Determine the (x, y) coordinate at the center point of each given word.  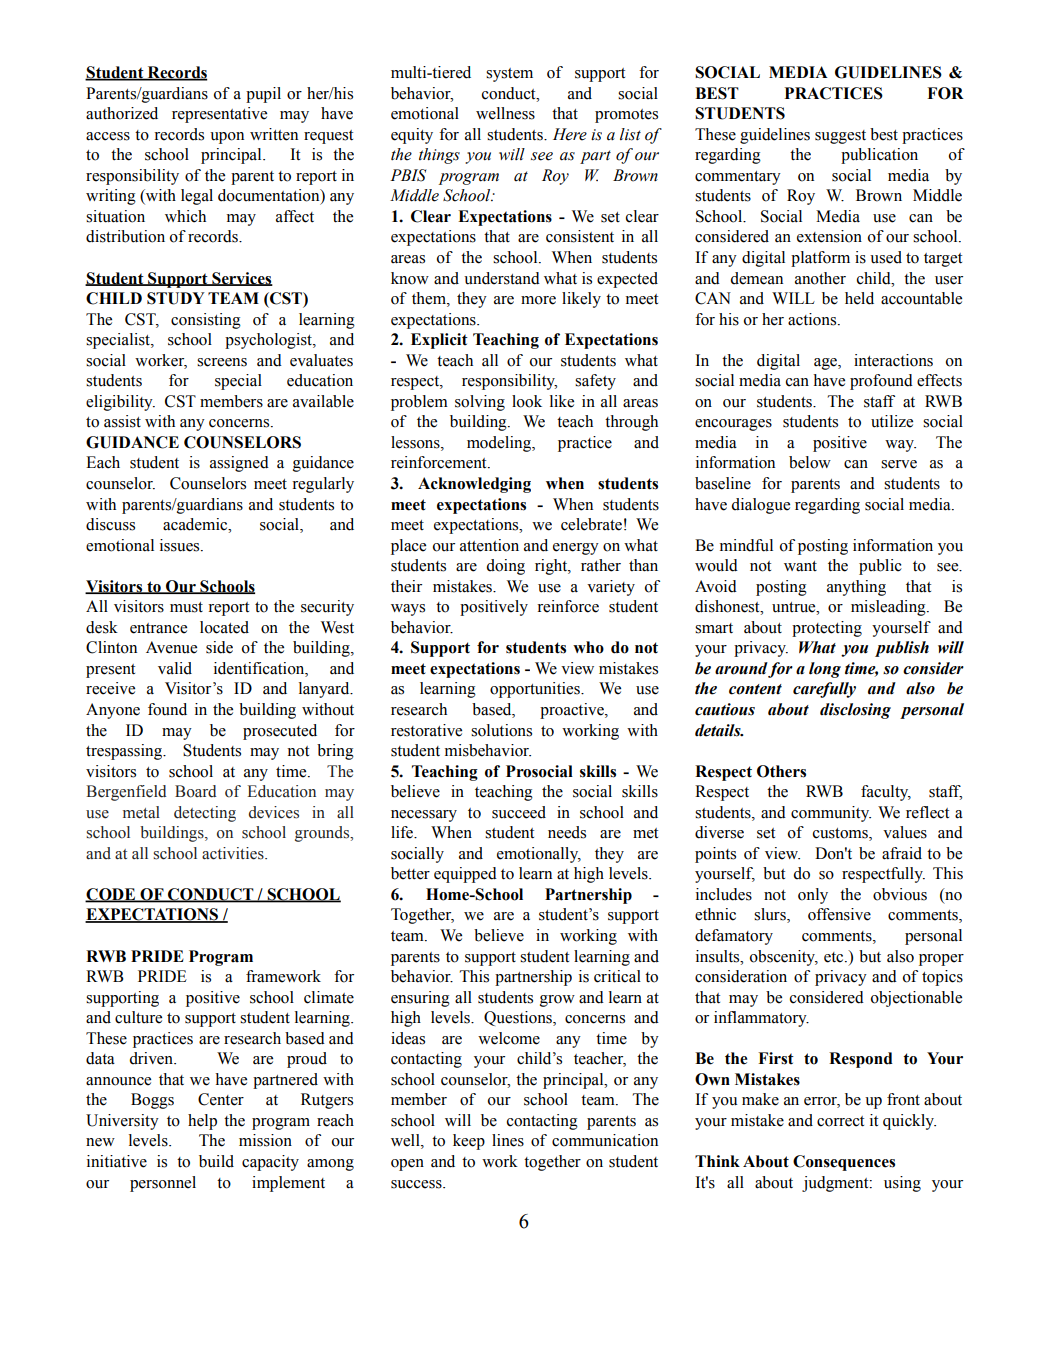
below (810, 462)
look (527, 401)
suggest (840, 137)
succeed (519, 812)
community (831, 814)
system (509, 75)
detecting (205, 814)
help (202, 1122)
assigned (239, 464)
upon (227, 138)
